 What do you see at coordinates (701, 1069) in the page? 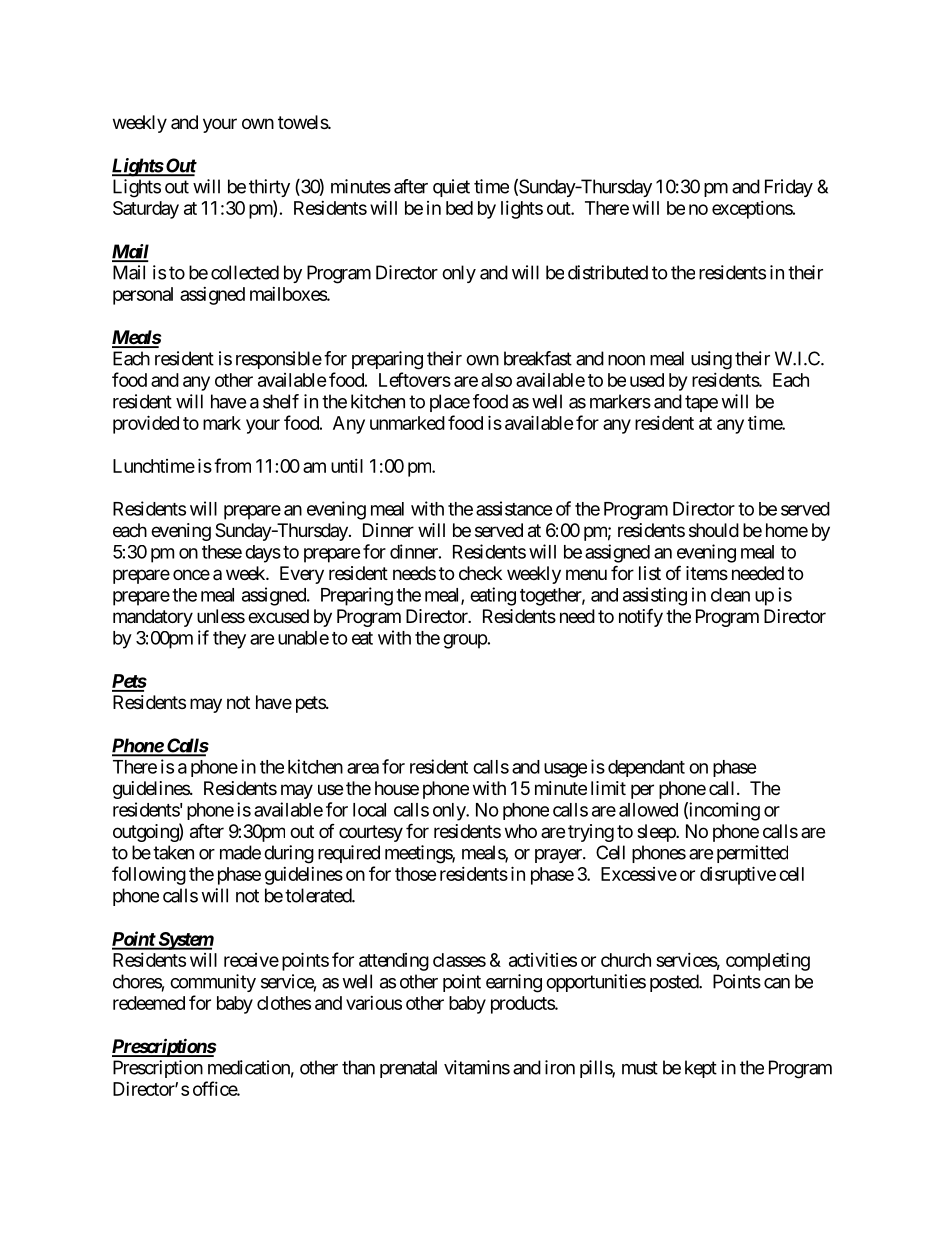
I see `kept` at bounding box center [701, 1069].
